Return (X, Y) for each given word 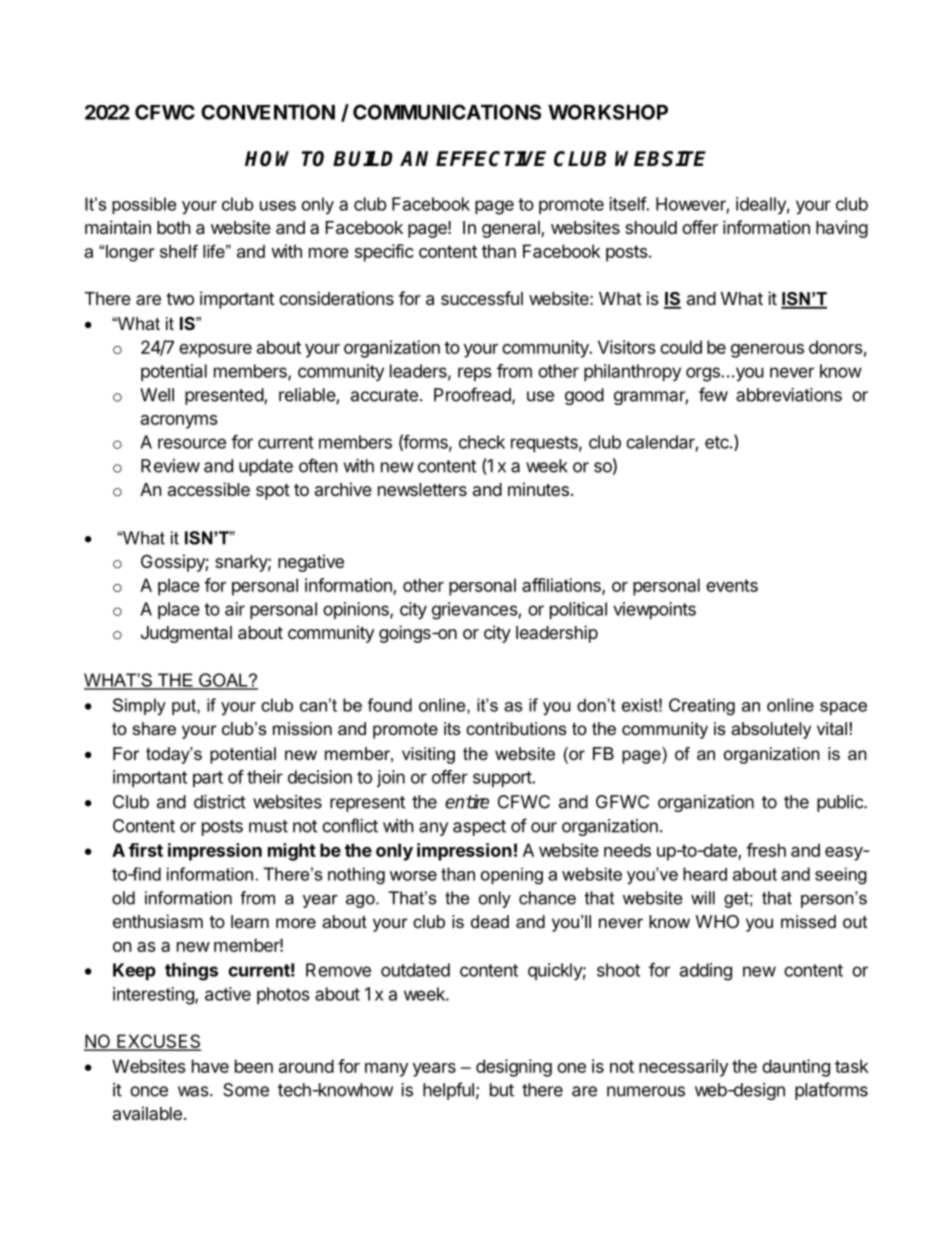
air (235, 609)
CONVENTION (268, 112)
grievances (475, 611)
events (732, 585)
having (842, 229)
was (194, 1091)
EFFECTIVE (491, 159)
